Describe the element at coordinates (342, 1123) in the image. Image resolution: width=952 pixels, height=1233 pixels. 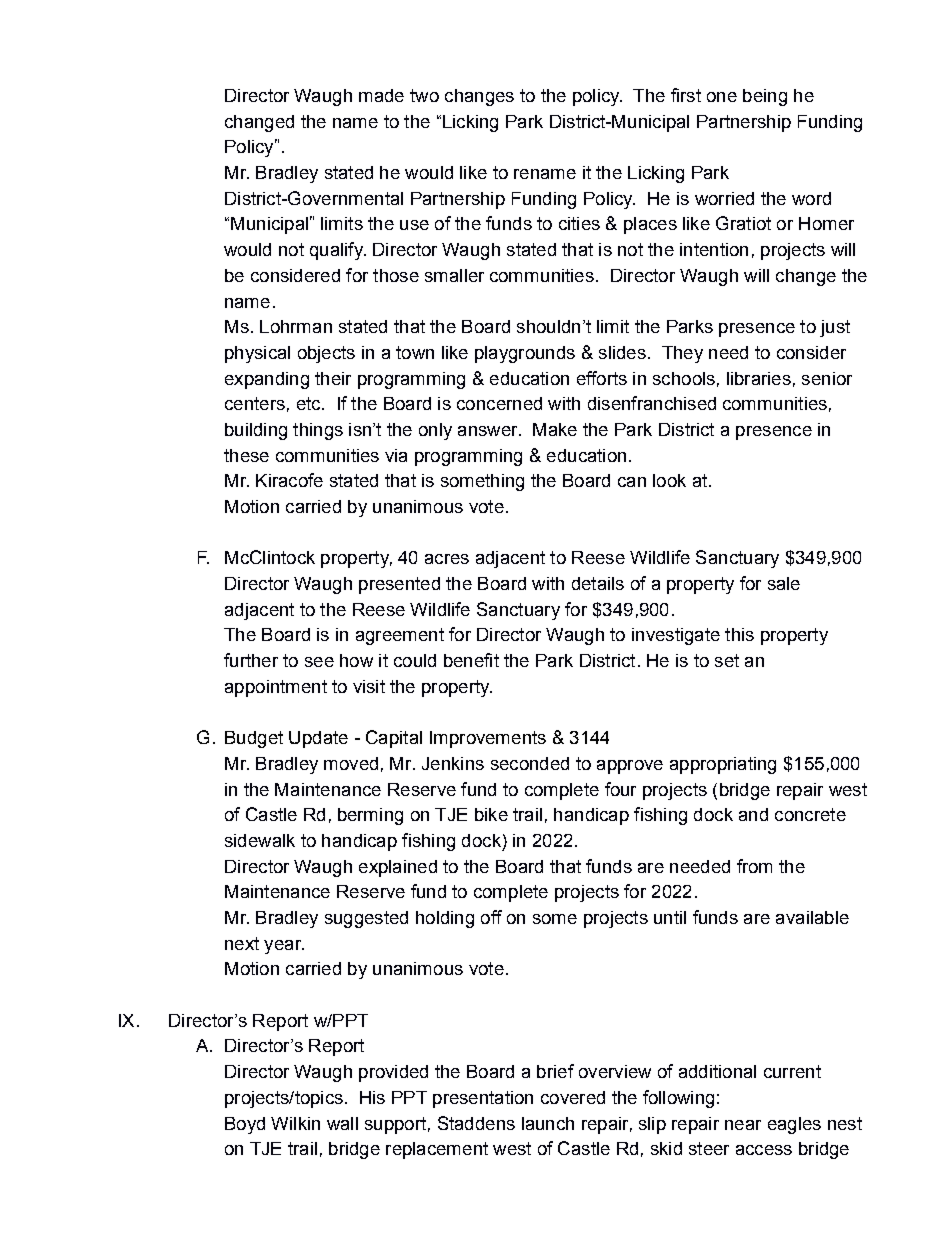
I see `wall` at that location.
